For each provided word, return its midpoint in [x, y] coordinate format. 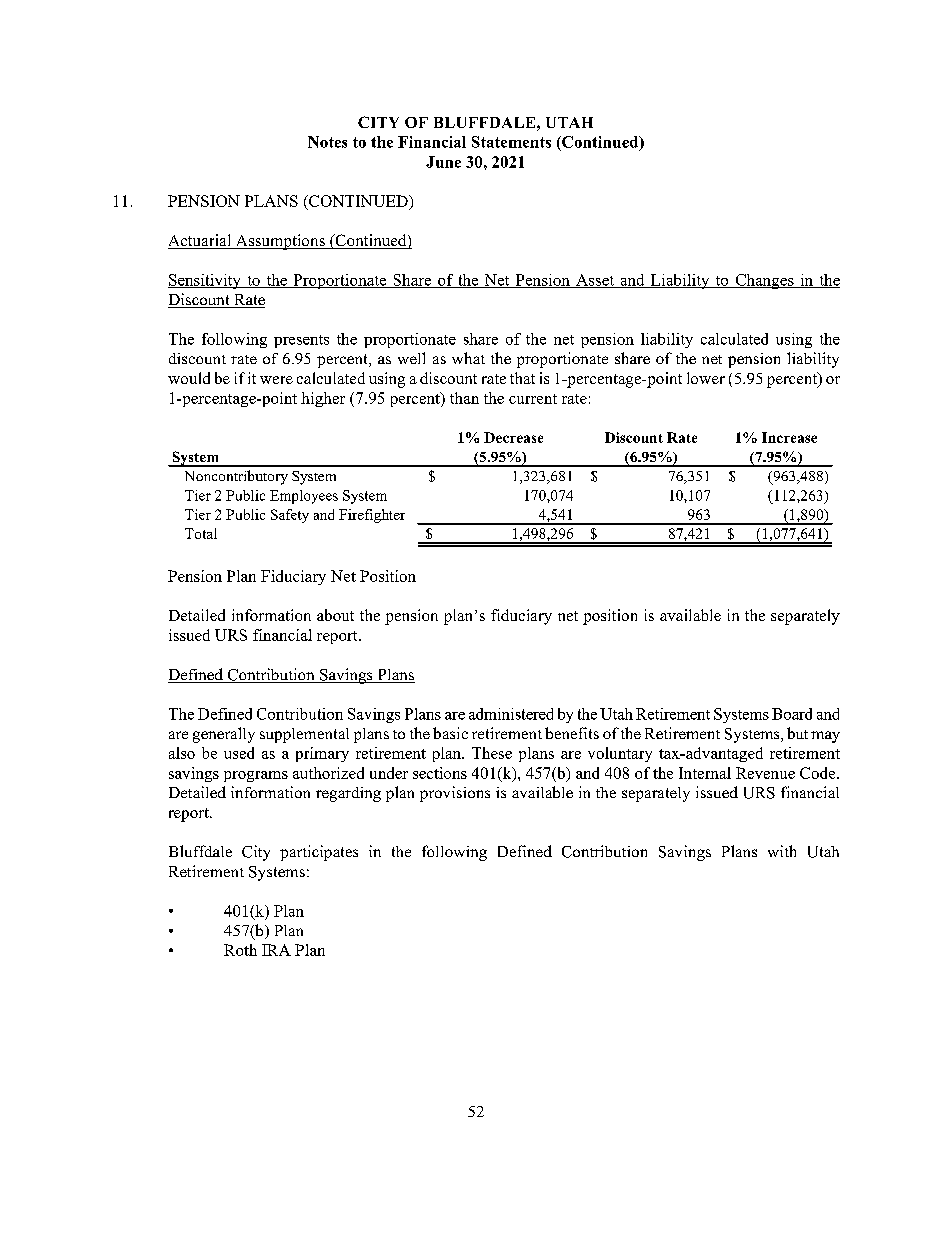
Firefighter [372, 516]
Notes [327, 142]
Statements [511, 142]
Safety [290, 516]
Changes [764, 281]
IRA [276, 950]
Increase [789, 437]
